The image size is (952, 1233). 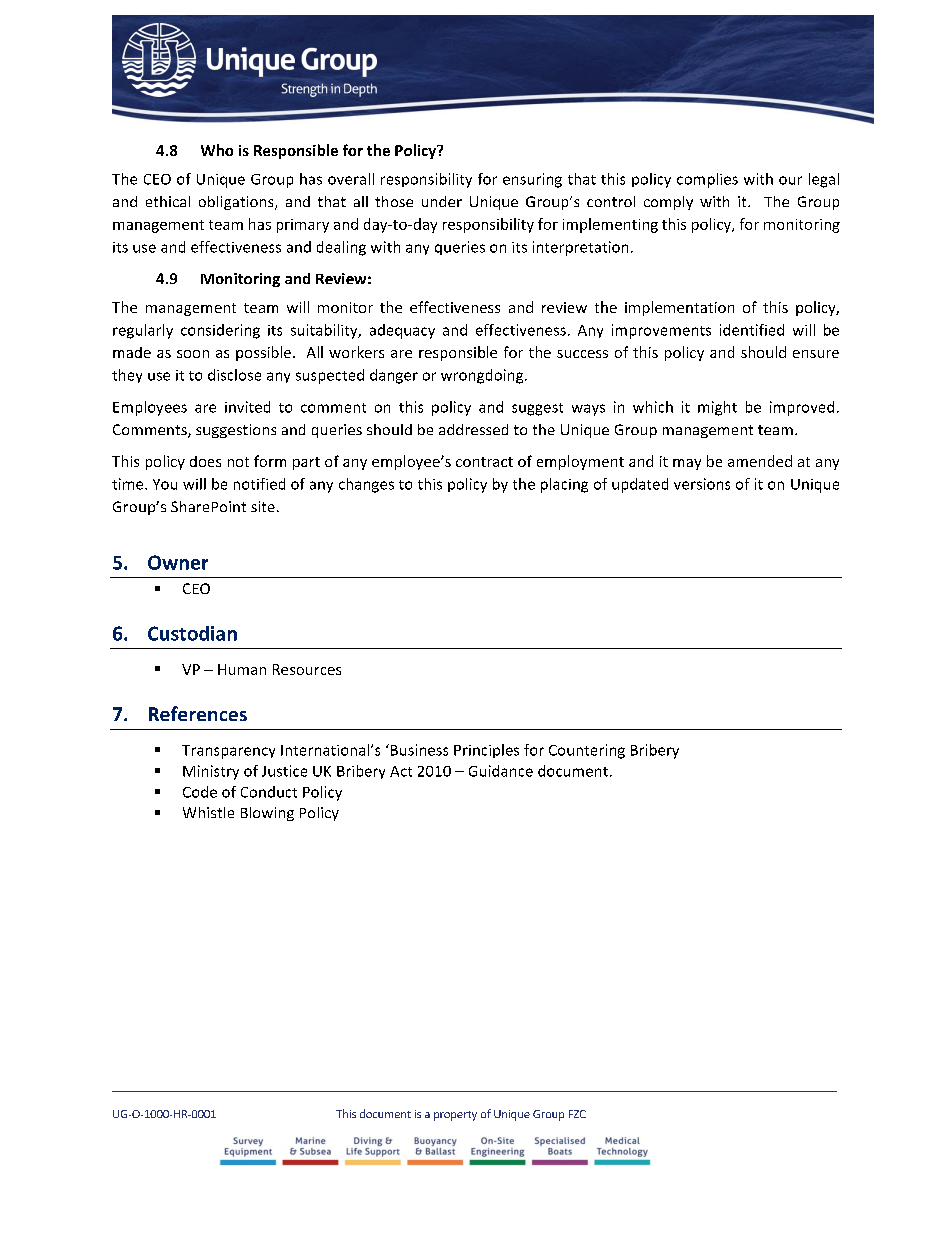 I want to click on amended, so click(x=760, y=461).
